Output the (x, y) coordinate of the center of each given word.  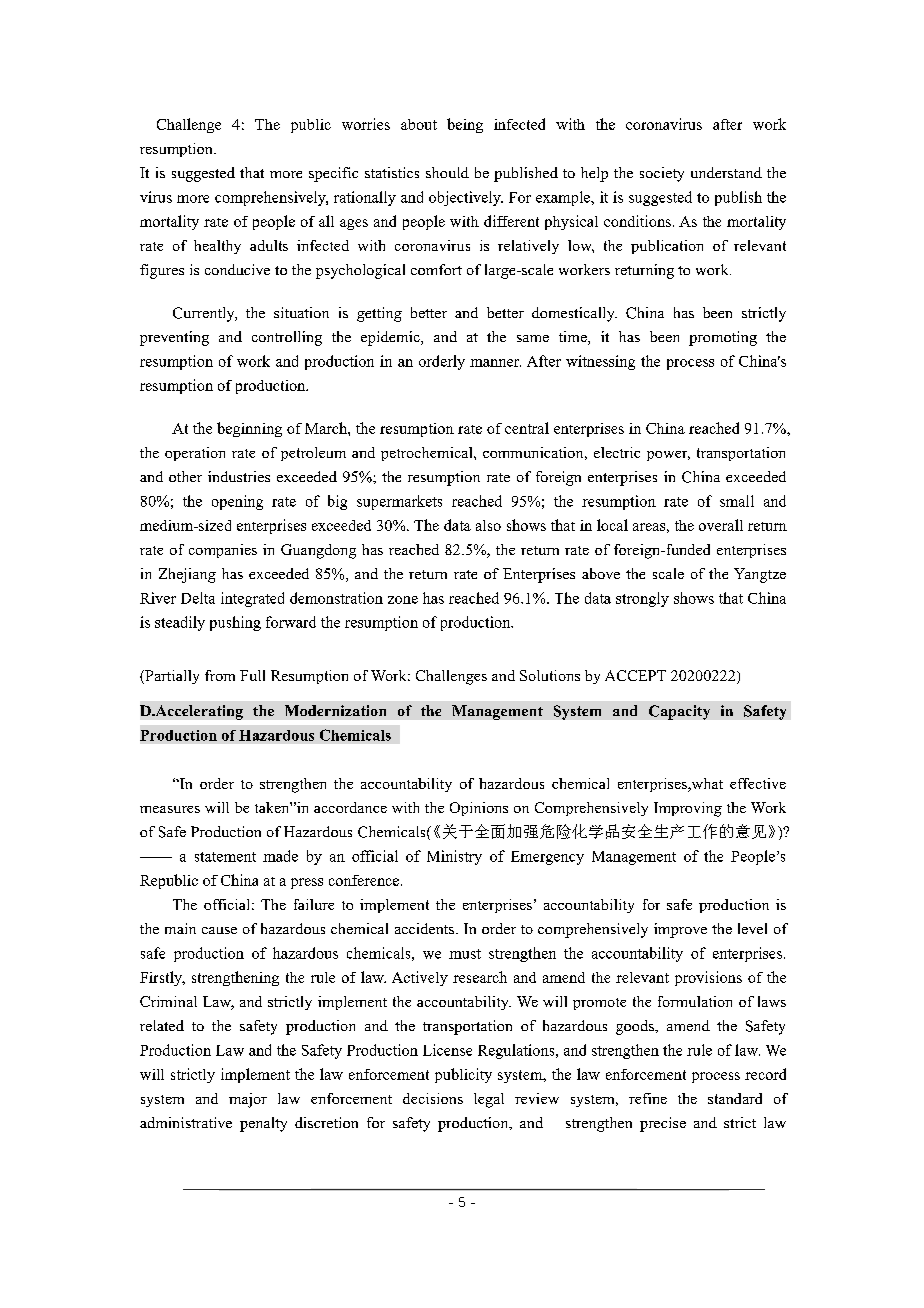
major (248, 1100)
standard (735, 1098)
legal (489, 1100)
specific (333, 174)
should (447, 172)
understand (726, 172)
